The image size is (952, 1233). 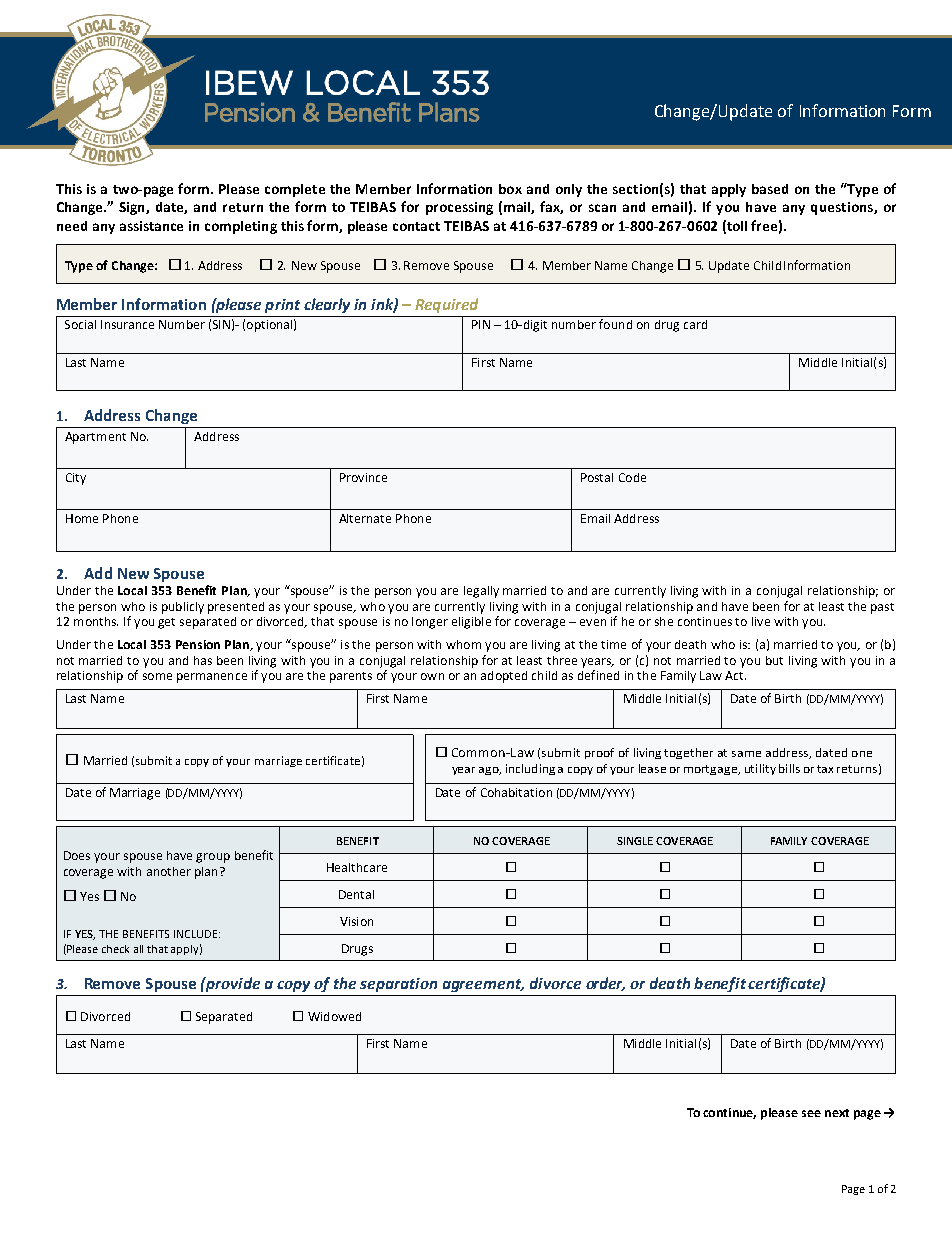 What do you see at coordinates (459, 208) in the screenshot?
I see `processing` at bounding box center [459, 208].
